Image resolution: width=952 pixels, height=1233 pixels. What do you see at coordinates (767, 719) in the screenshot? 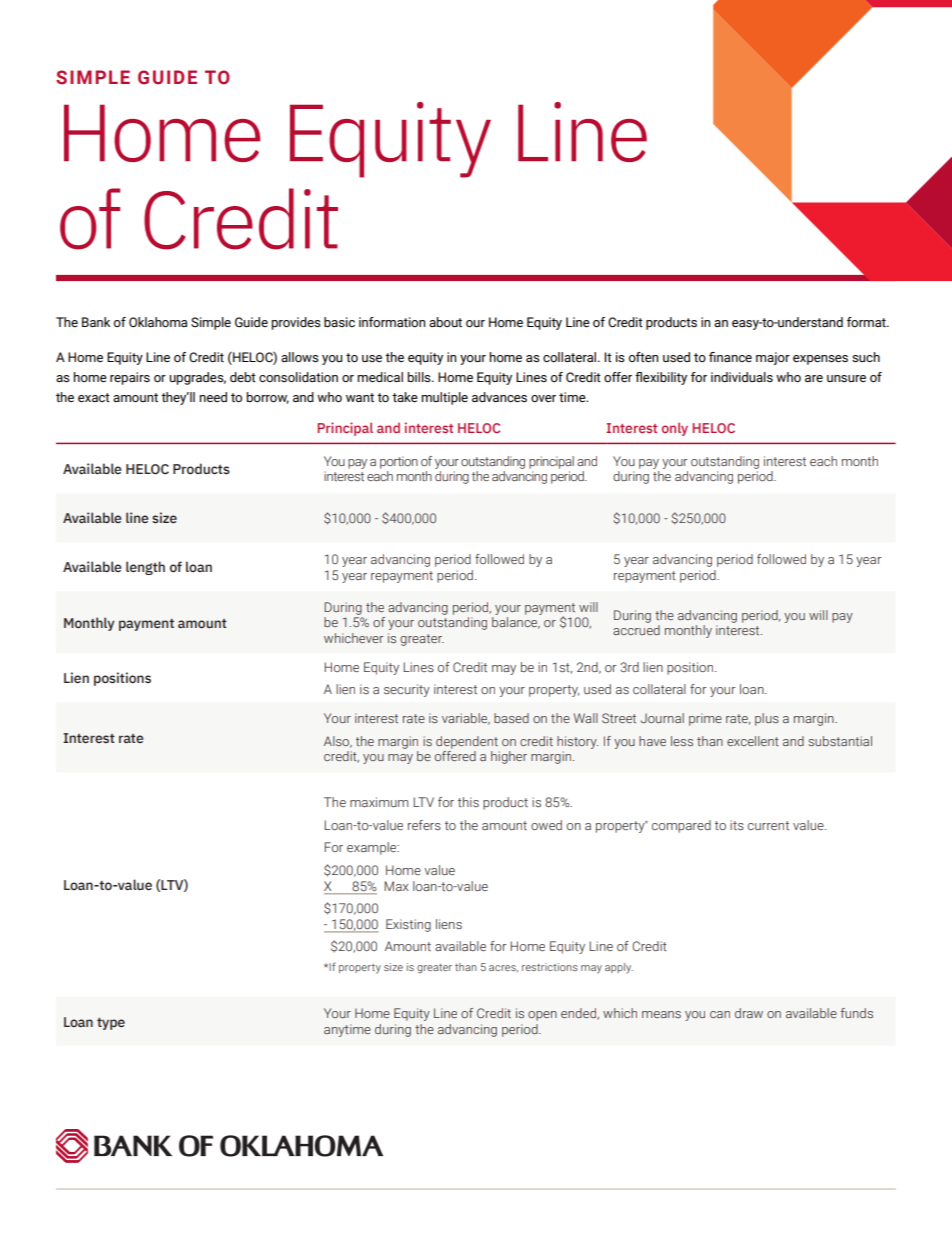
I see `plus` at bounding box center [767, 719].
